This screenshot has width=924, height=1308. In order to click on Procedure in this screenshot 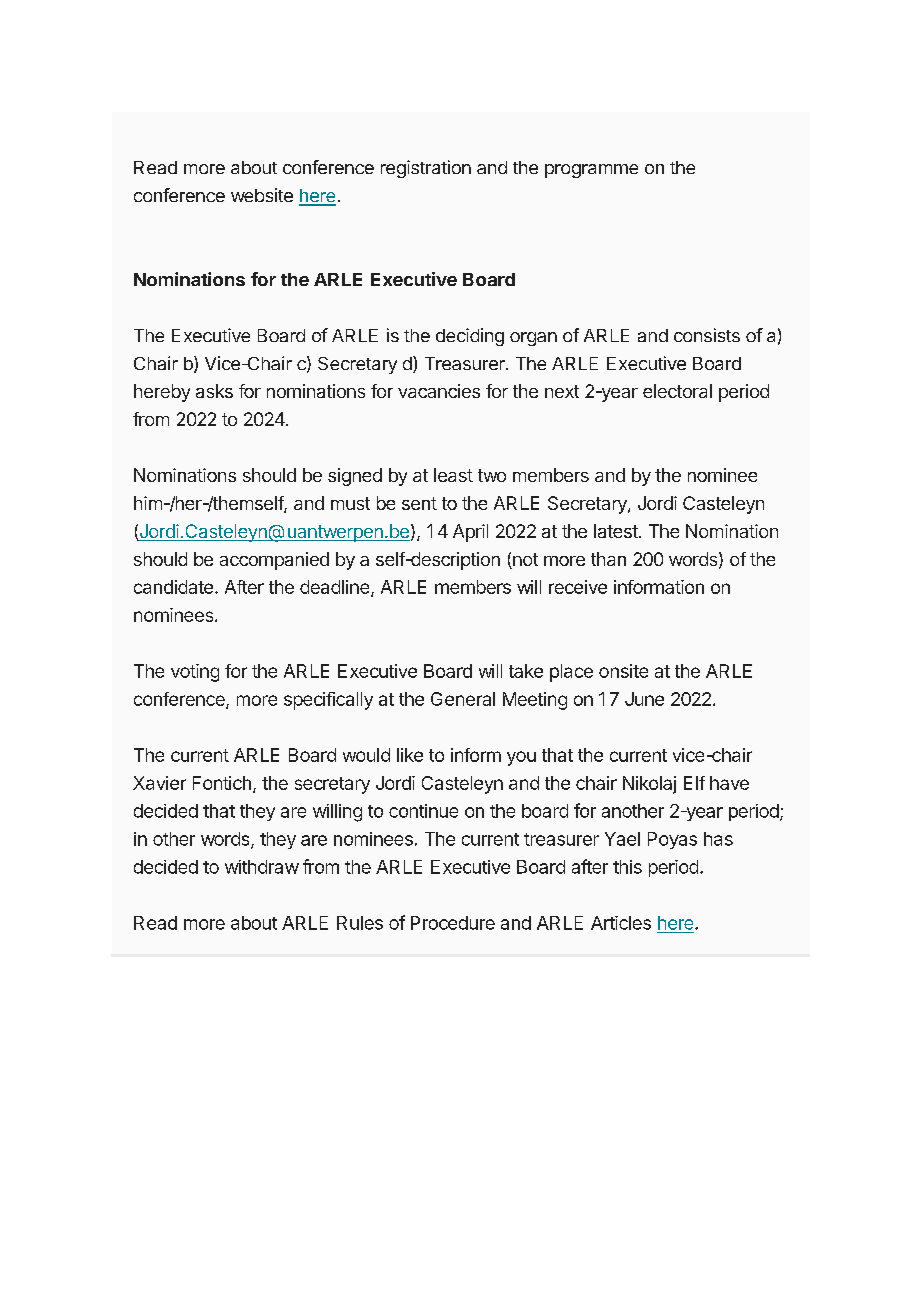, I will do `click(453, 923)`.
